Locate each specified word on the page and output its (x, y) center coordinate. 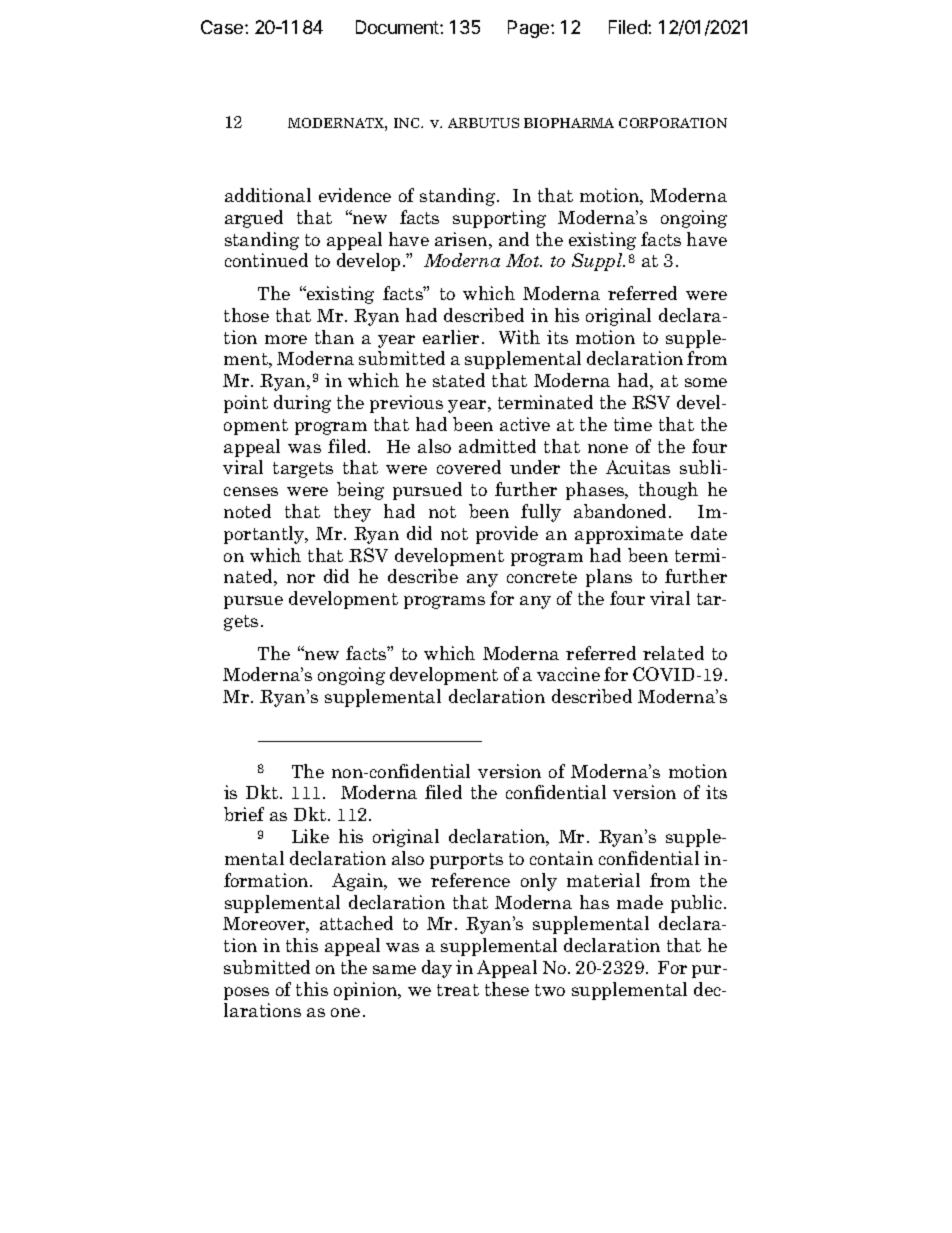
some (706, 382)
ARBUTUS (483, 123)
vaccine (568, 674)
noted (247, 511)
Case (223, 27)
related (673, 653)
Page (530, 29)
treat (458, 990)
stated (459, 380)
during (302, 404)
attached (356, 923)
